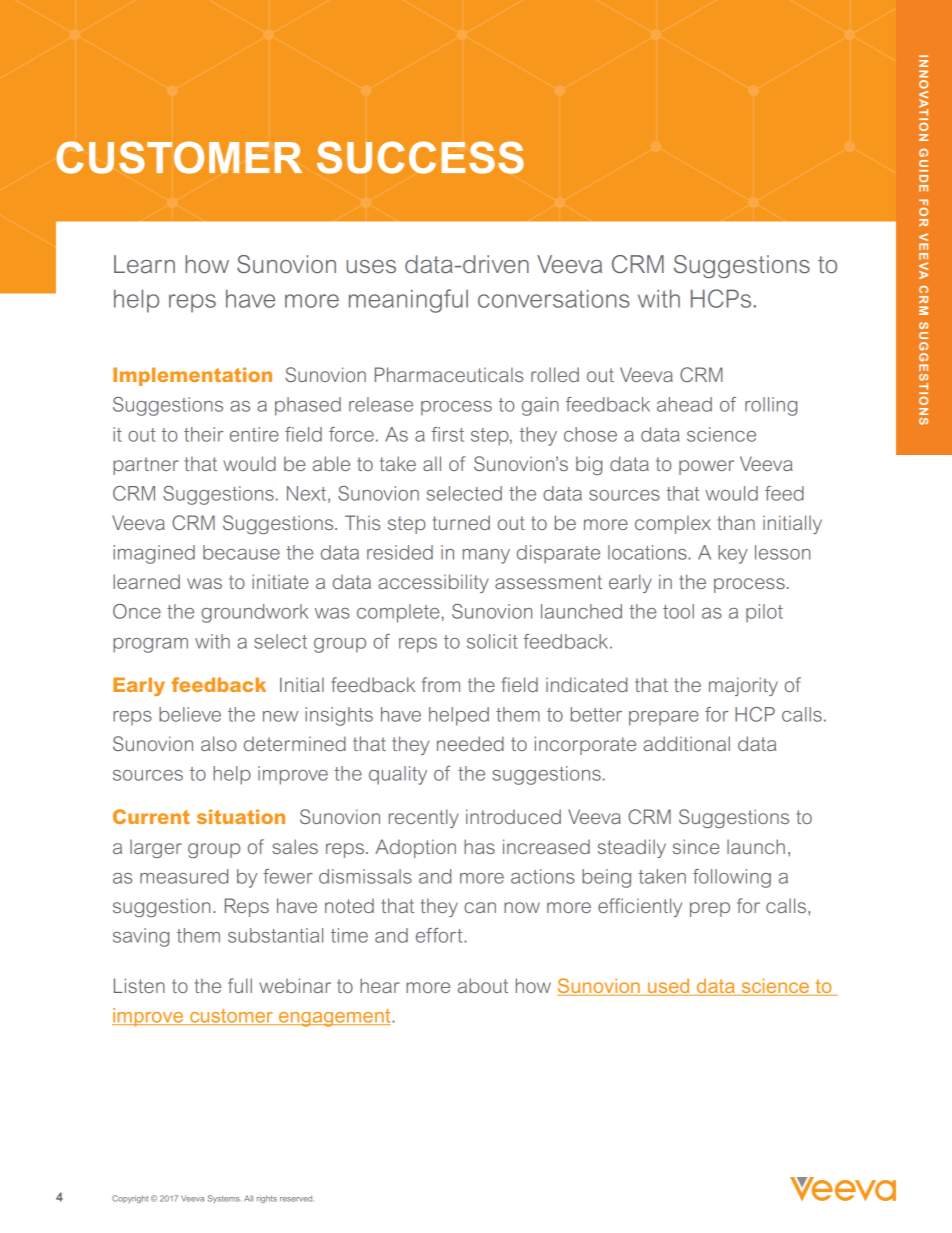 The width and height of the image is (952, 1233). Describe the element at coordinates (224, 1199) in the image. I see `Systems` at that location.
